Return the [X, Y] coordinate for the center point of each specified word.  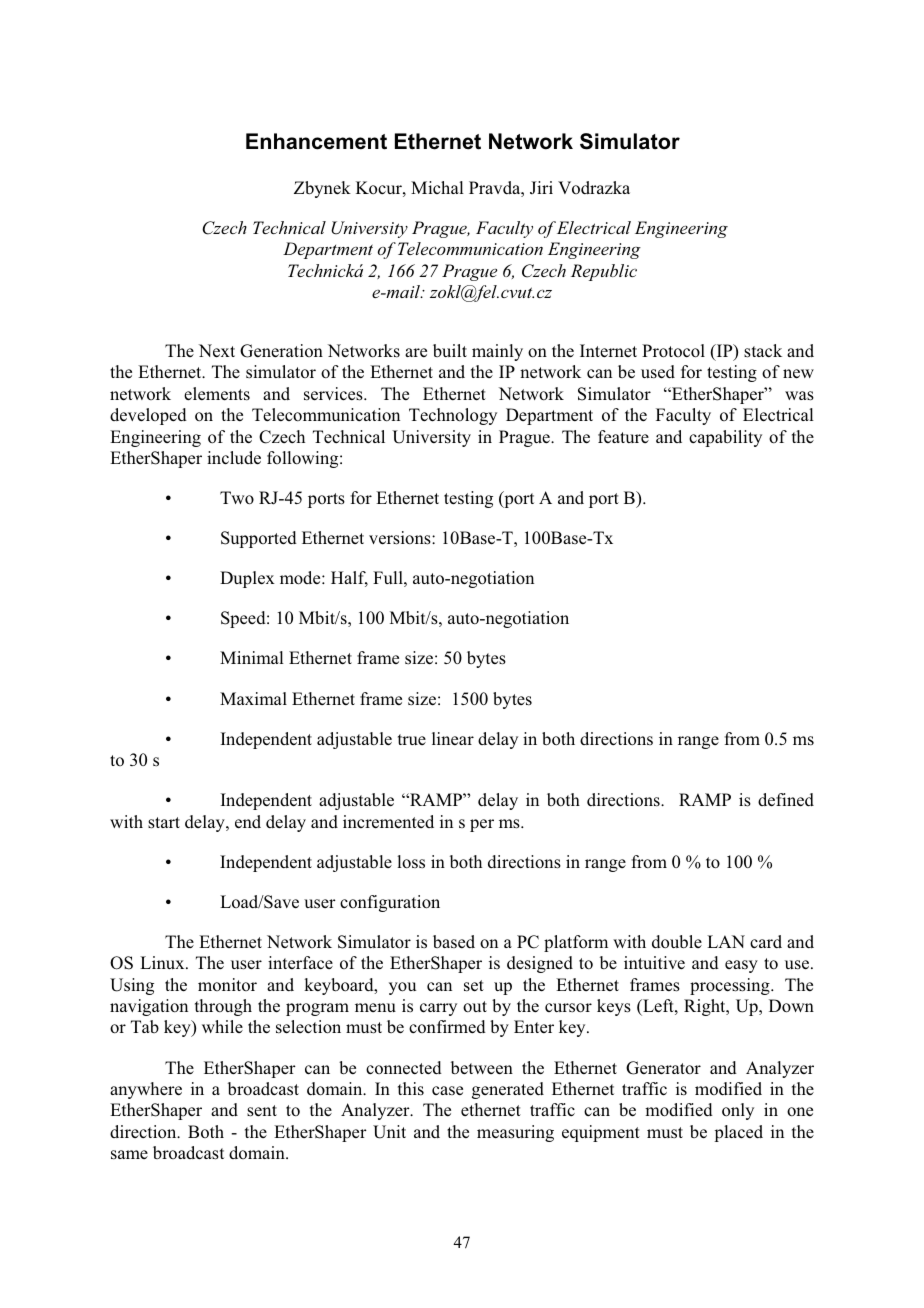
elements [217, 394]
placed [738, 1133]
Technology [453, 416]
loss [411, 862]
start [164, 823]
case [447, 1090]
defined [786, 800]
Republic [604, 272]
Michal [437, 187]
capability [725, 438]
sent [262, 1111]
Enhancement [316, 141]
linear [453, 738]
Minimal [252, 657]
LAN [726, 941]
